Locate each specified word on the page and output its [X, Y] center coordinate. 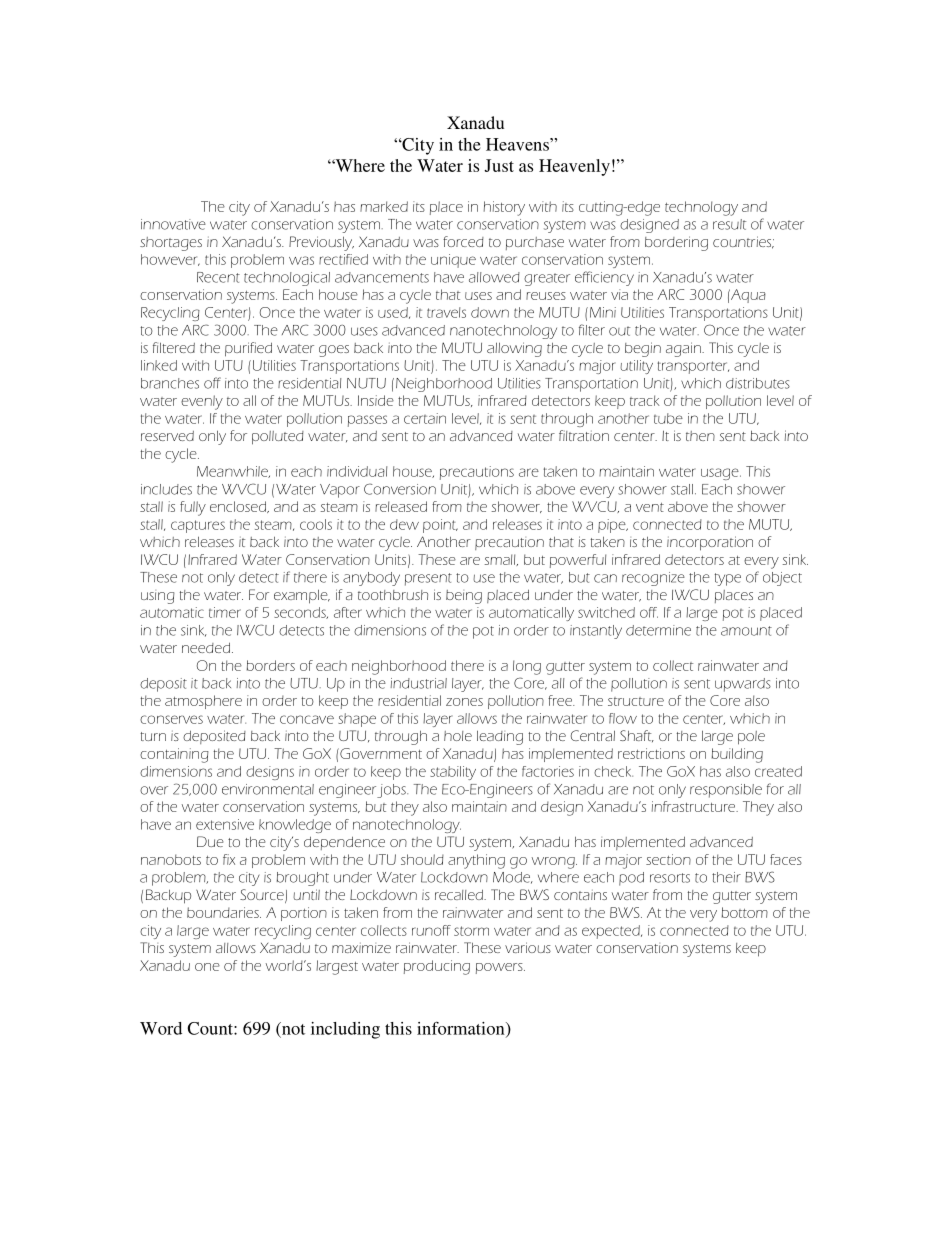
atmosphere [203, 702]
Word [161, 1028]
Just [499, 165]
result [729, 224]
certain [425, 418]
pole [751, 738]
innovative [173, 224]
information [462, 1029]
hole [458, 736]
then [700, 436]
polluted [278, 438]
